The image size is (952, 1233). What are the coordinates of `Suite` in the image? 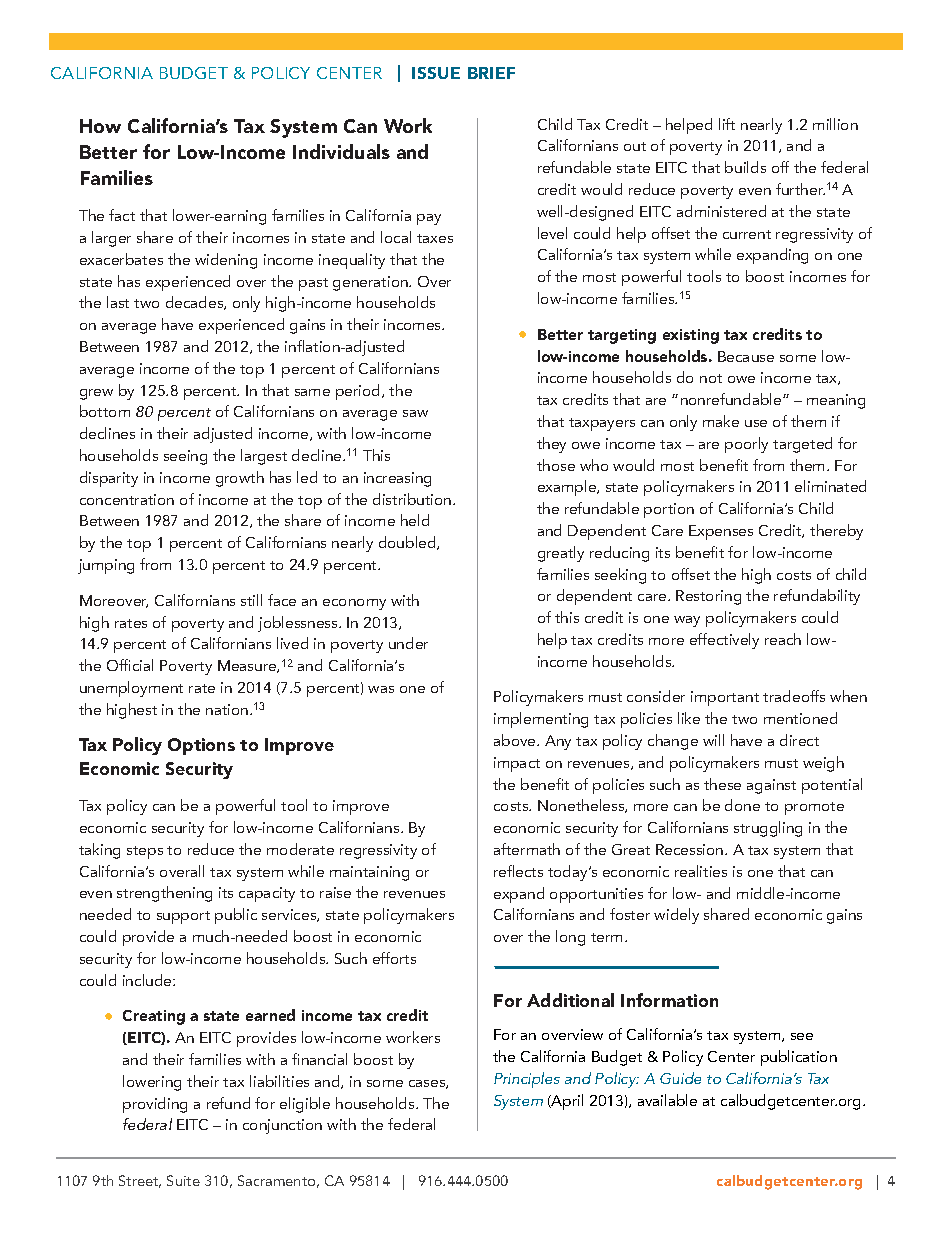 It's located at (183, 1180).
